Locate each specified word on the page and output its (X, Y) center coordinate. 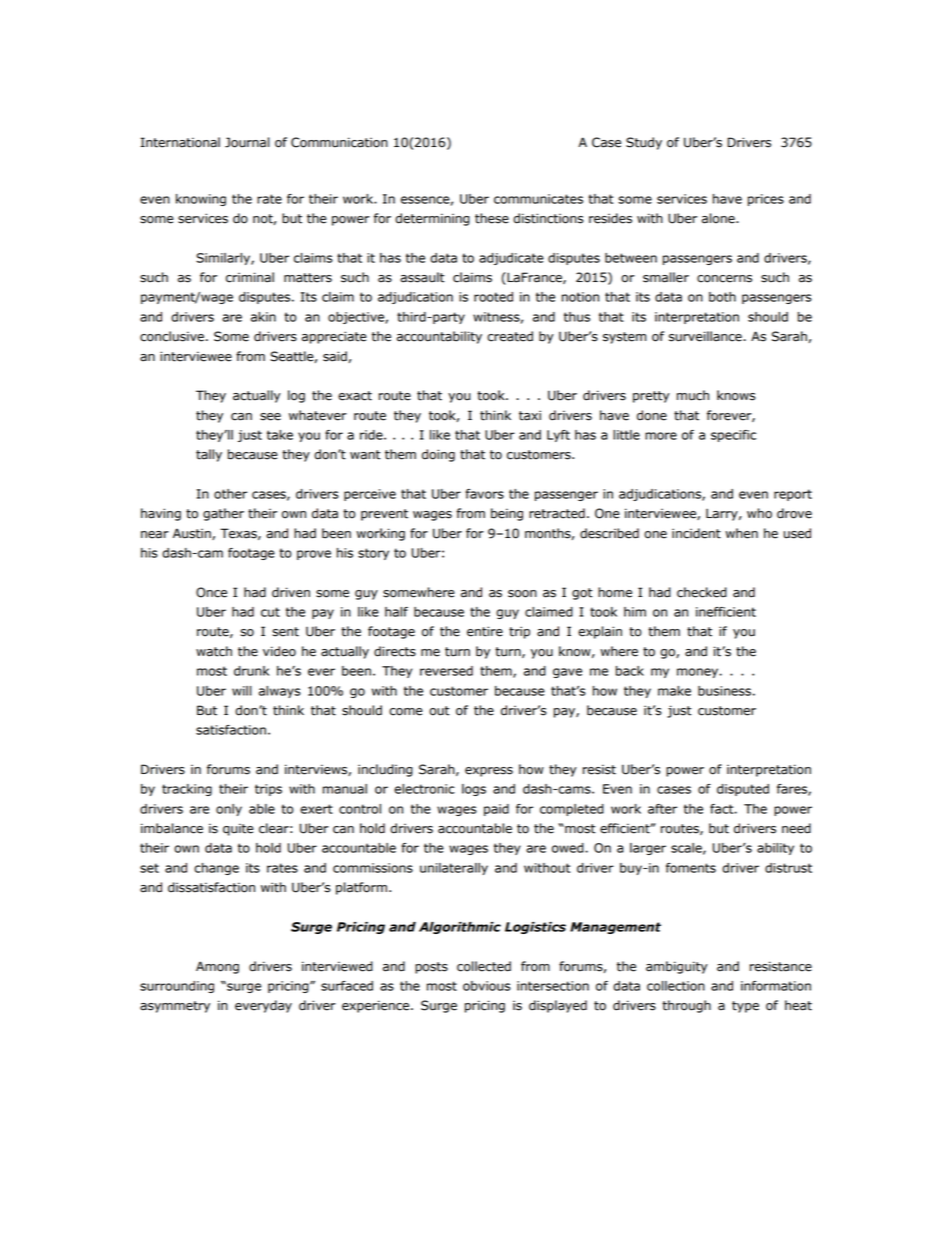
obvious (487, 986)
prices (766, 200)
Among (217, 967)
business (724, 691)
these (492, 218)
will (242, 691)
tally (209, 455)
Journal (247, 142)
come (406, 712)
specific (733, 436)
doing (438, 455)
